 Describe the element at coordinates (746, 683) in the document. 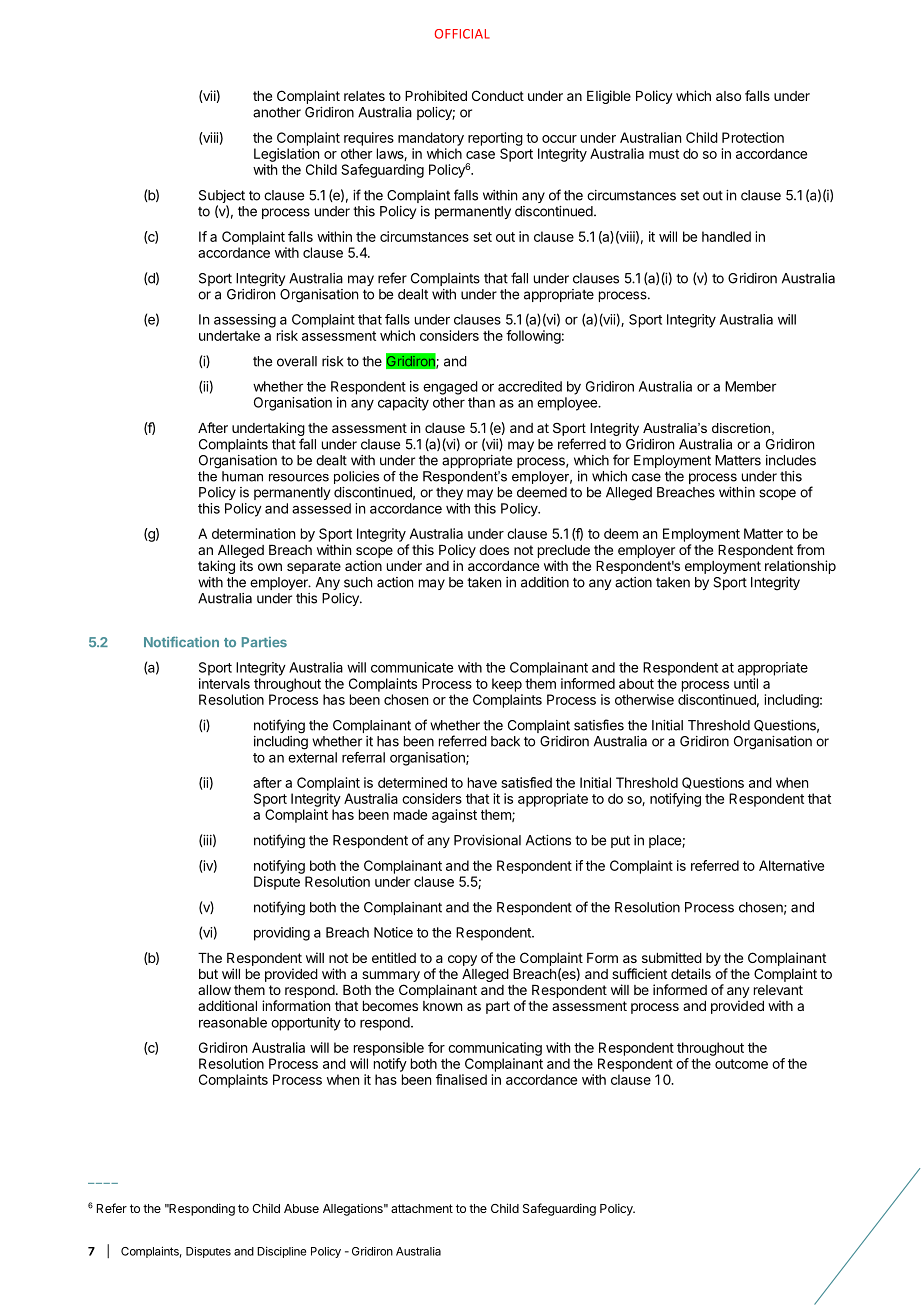

I see `until` at that location.
